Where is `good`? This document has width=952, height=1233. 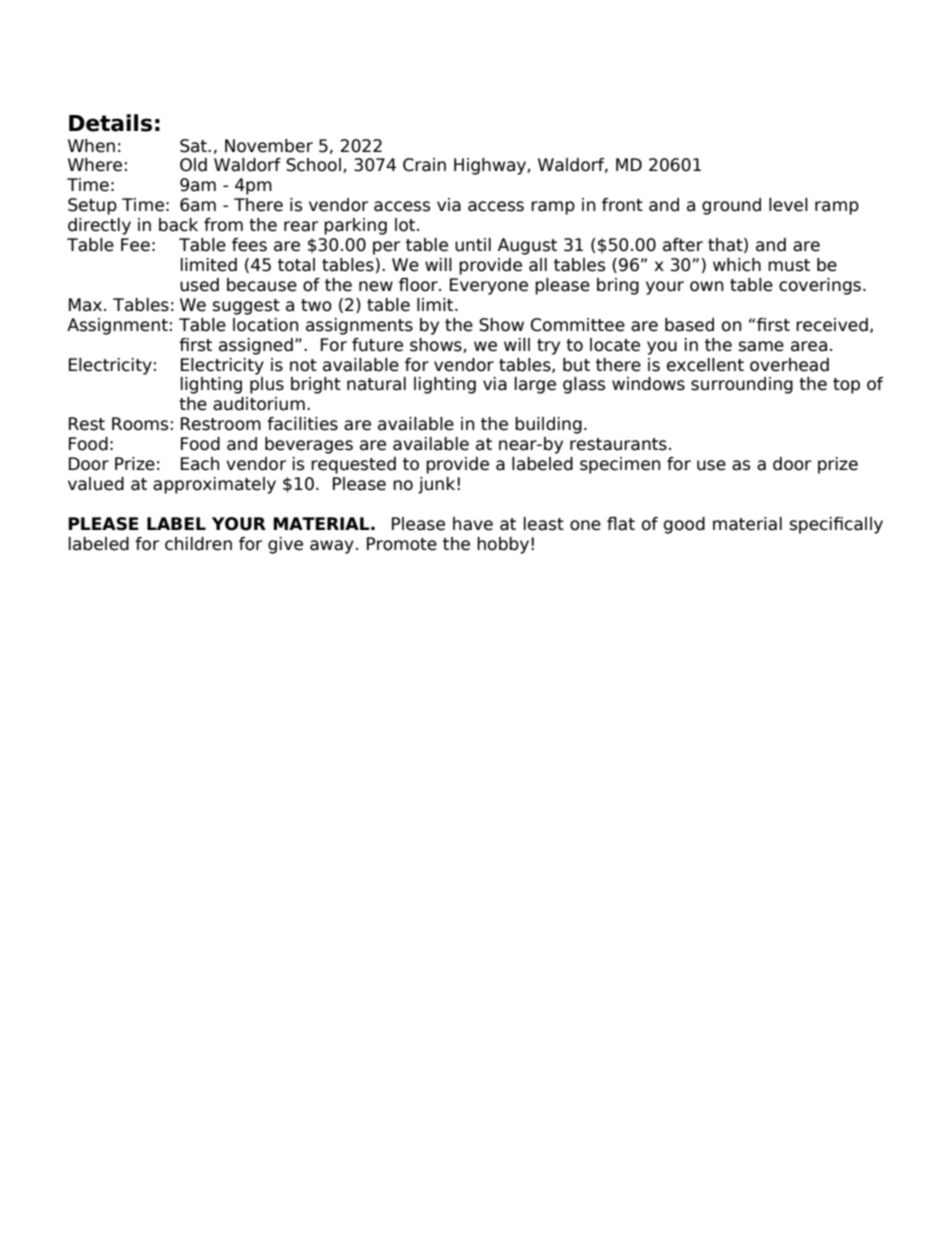 good is located at coordinates (684, 525).
